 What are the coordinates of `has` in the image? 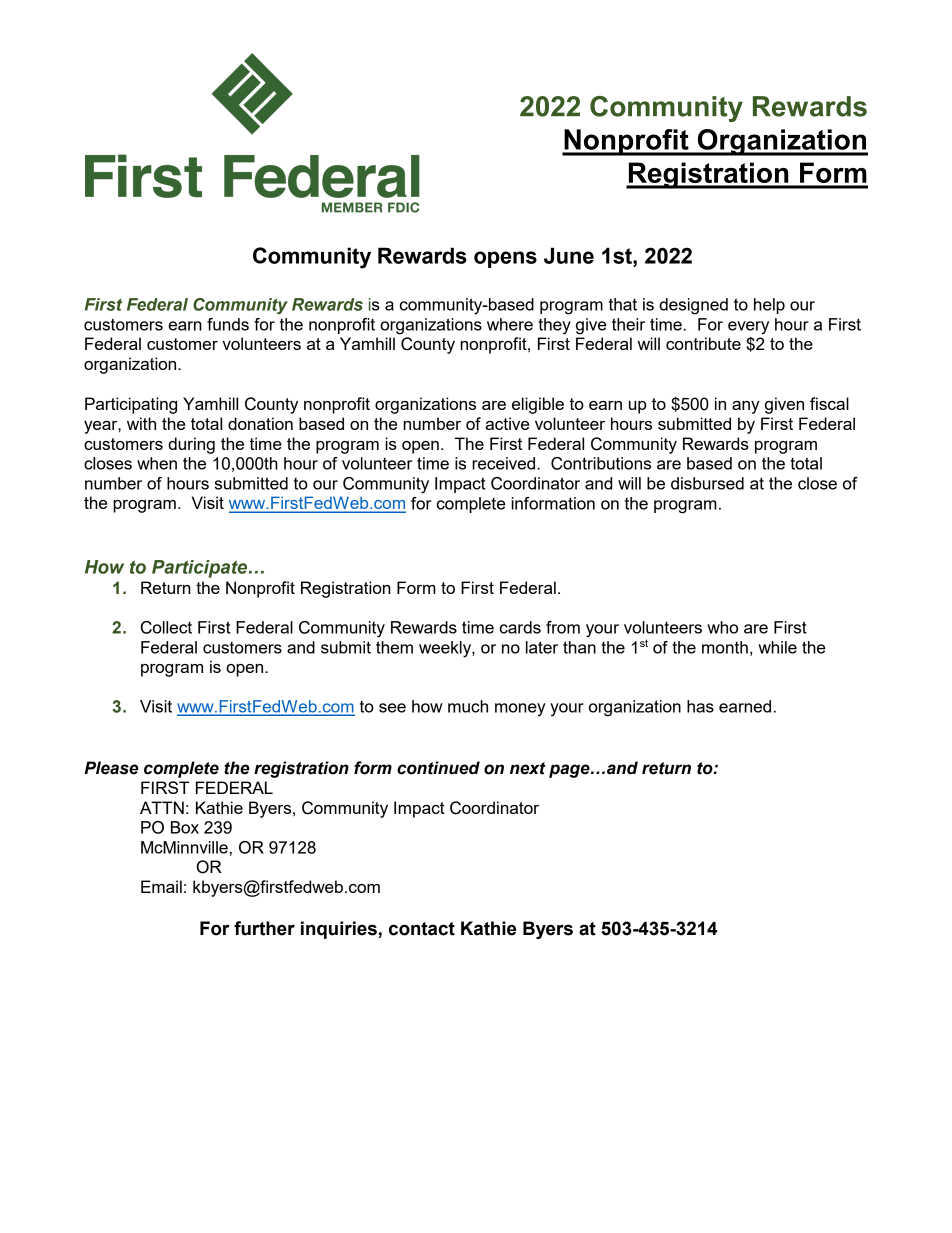 It's located at (700, 706).
